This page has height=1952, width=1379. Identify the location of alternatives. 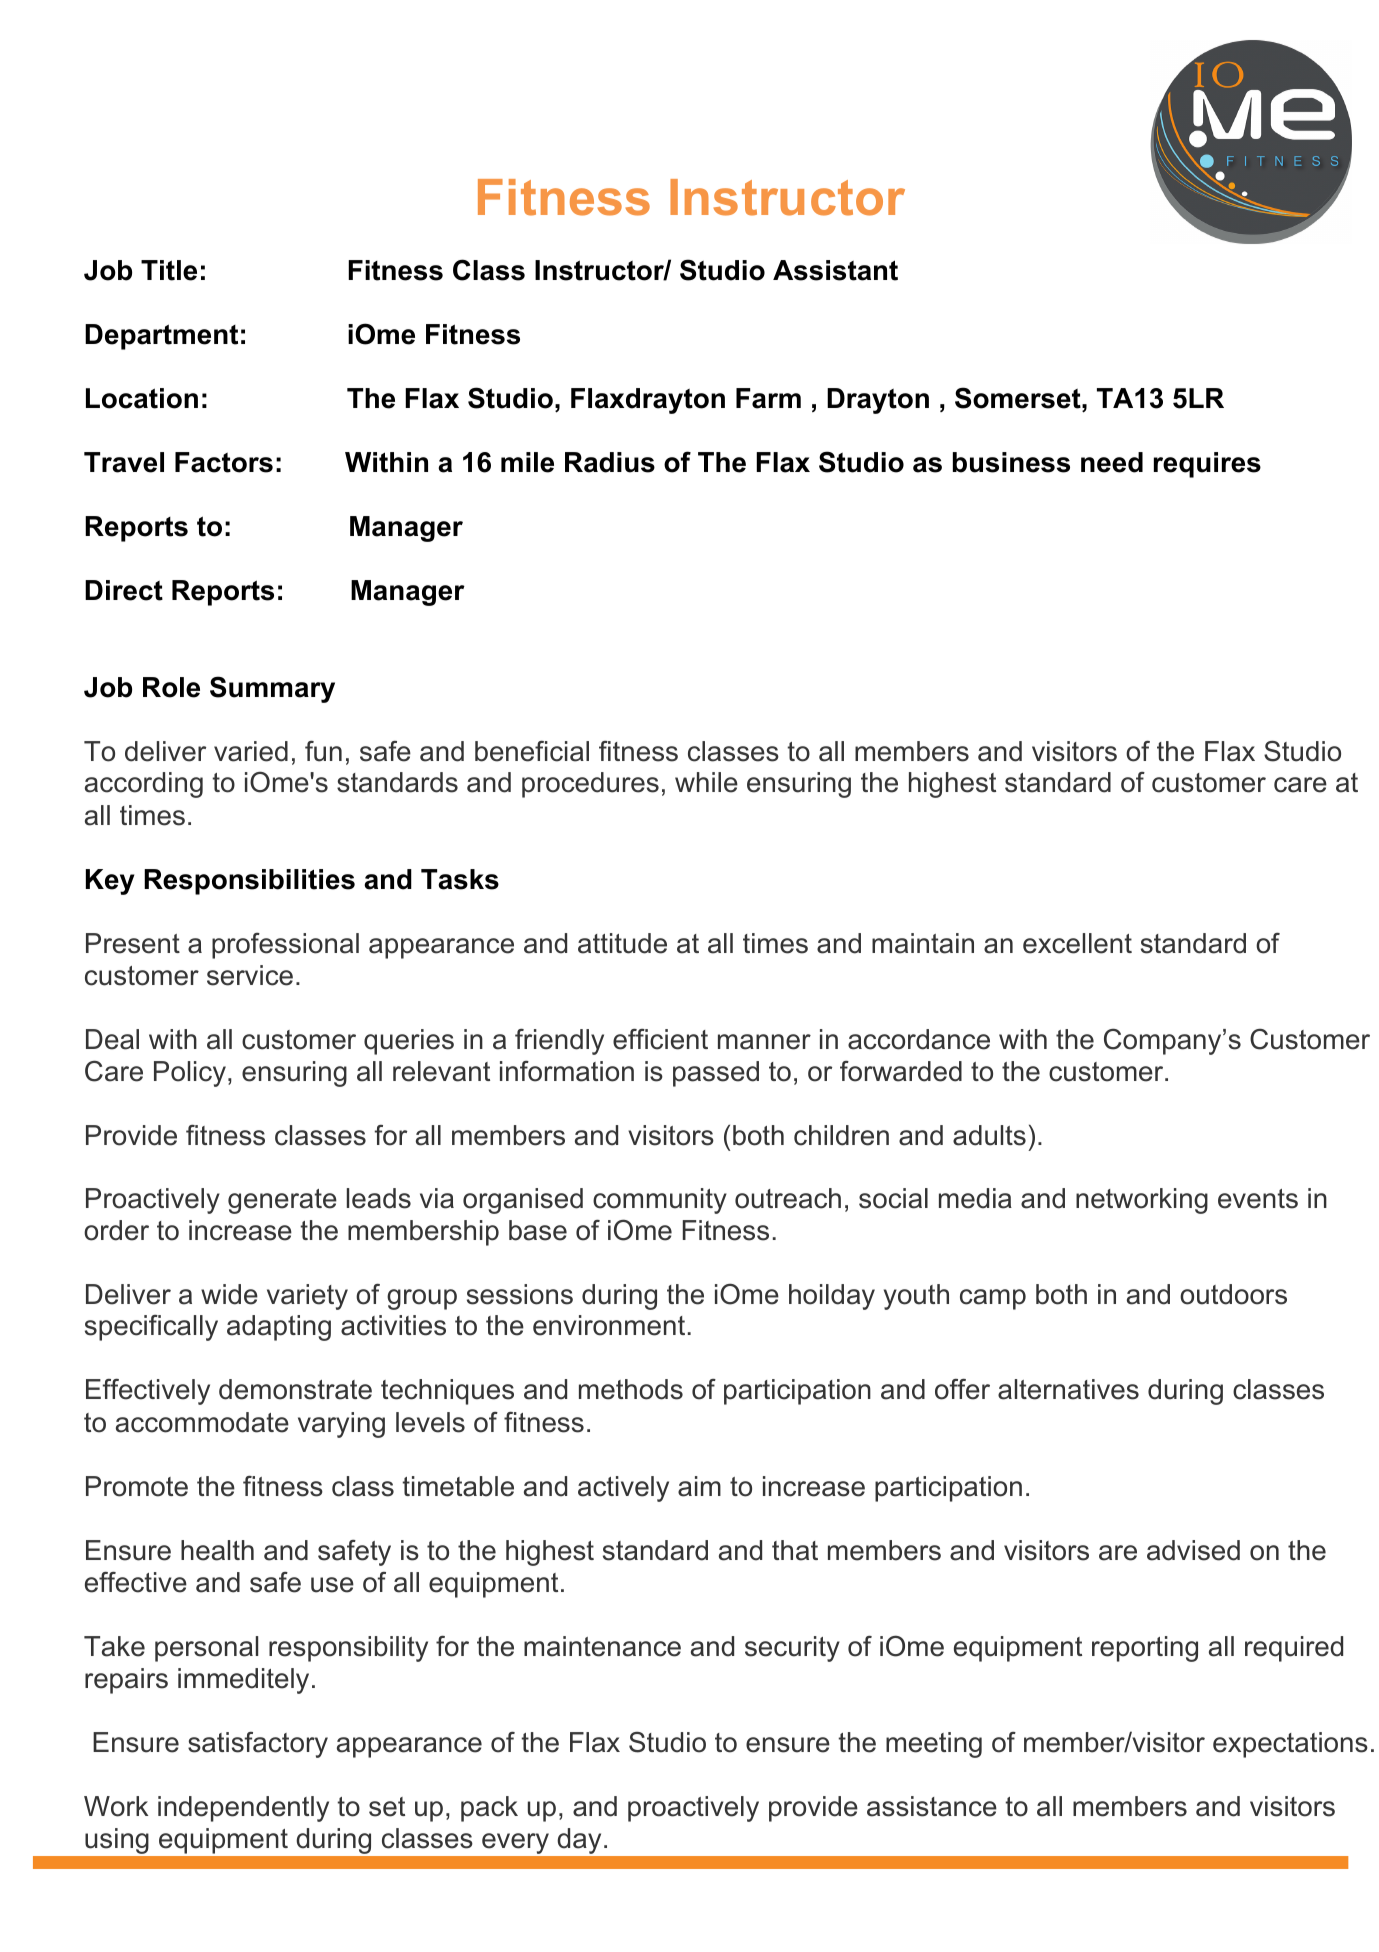
(1068, 1389).
